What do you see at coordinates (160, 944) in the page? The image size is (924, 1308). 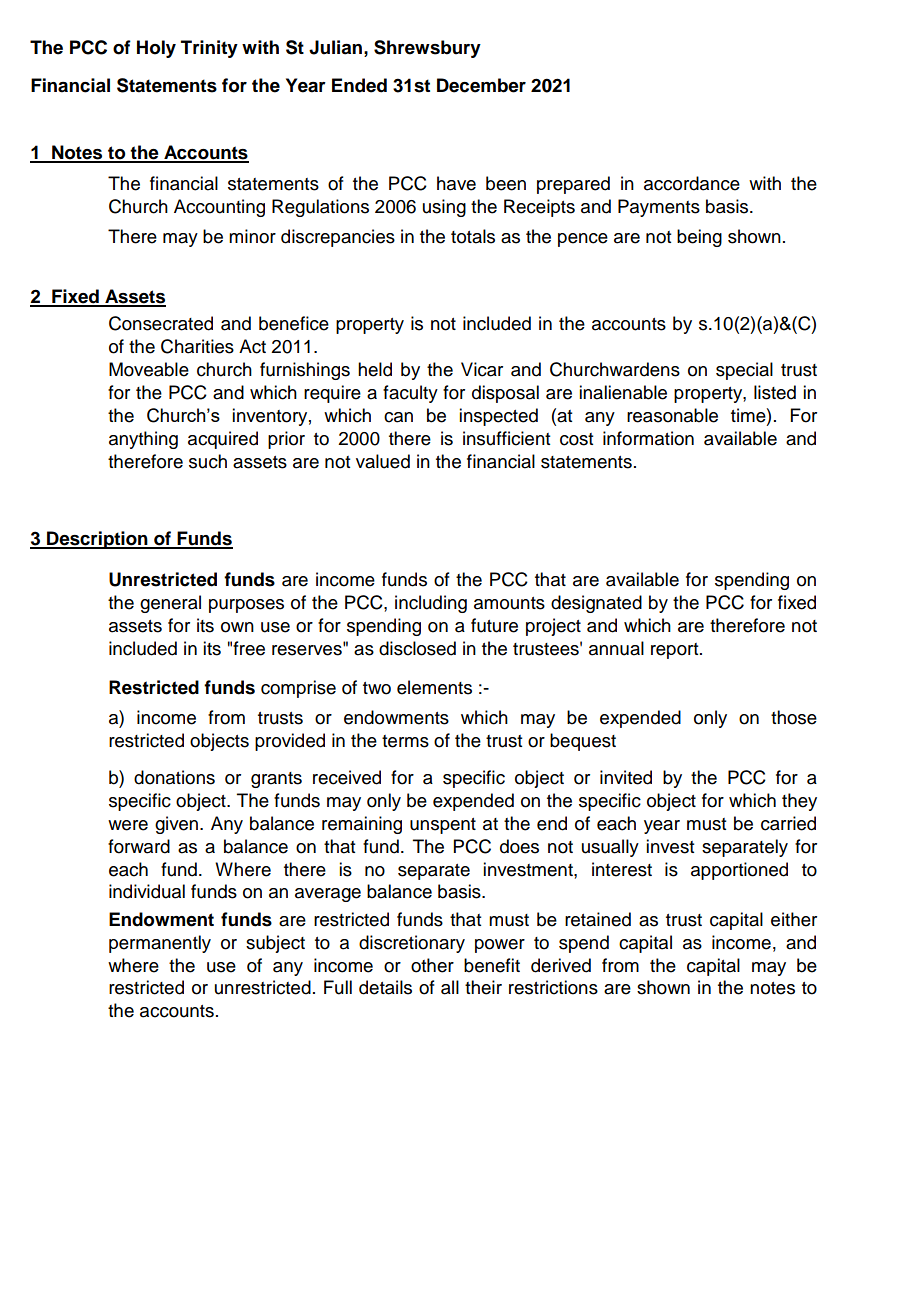 I see `permanently` at bounding box center [160, 944].
